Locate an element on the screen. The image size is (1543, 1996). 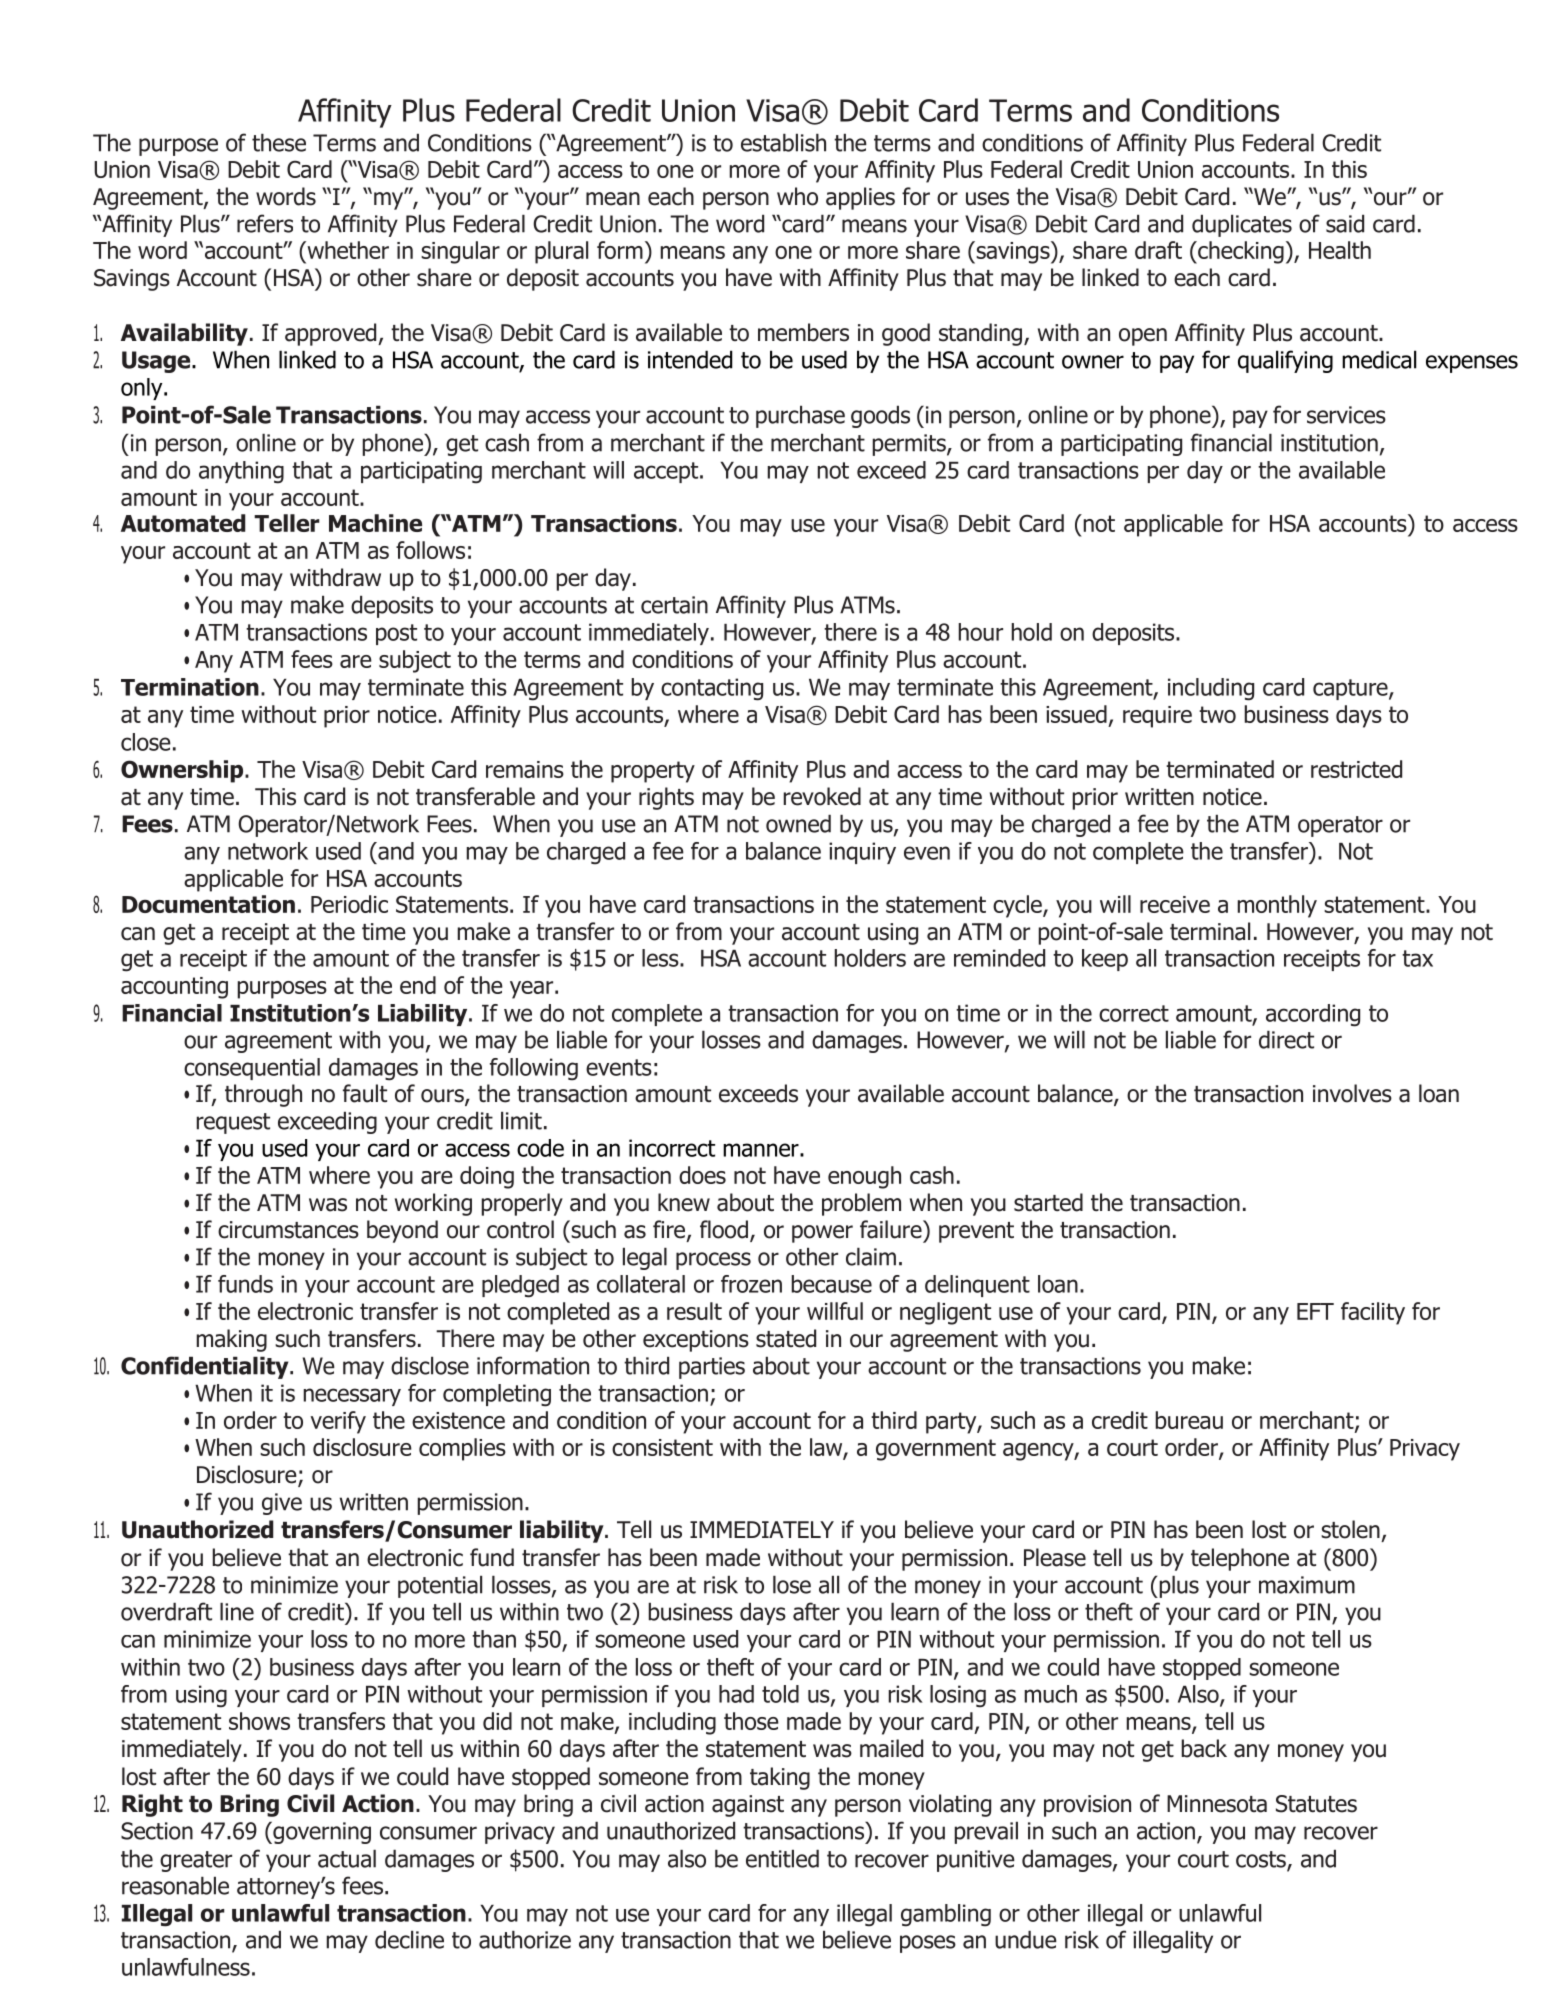
post is located at coordinates (396, 634).
